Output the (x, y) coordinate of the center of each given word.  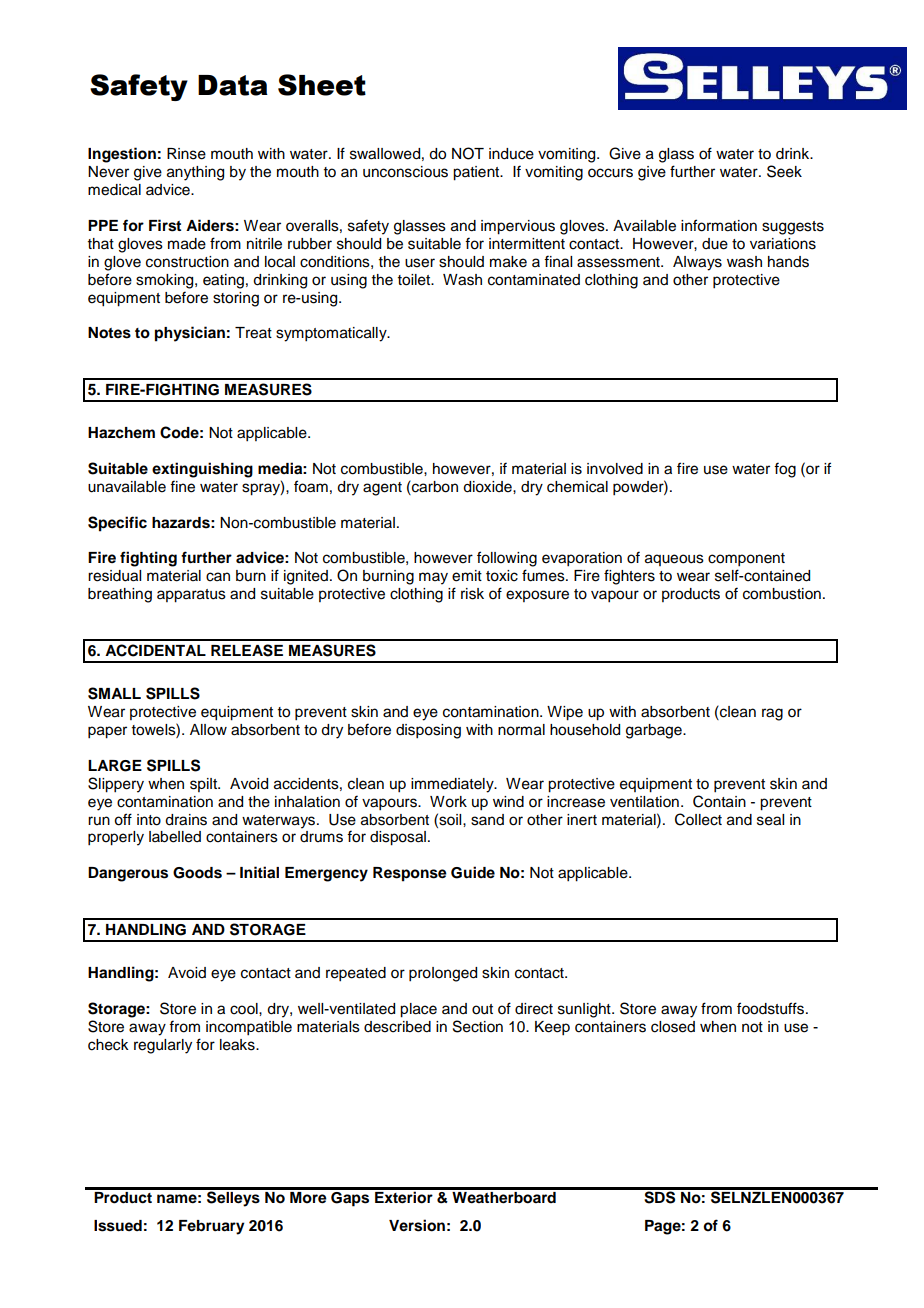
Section (478, 1026)
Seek (784, 171)
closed (673, 1027)
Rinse (186, 154)
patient (477, 173)
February (212, 1227)
